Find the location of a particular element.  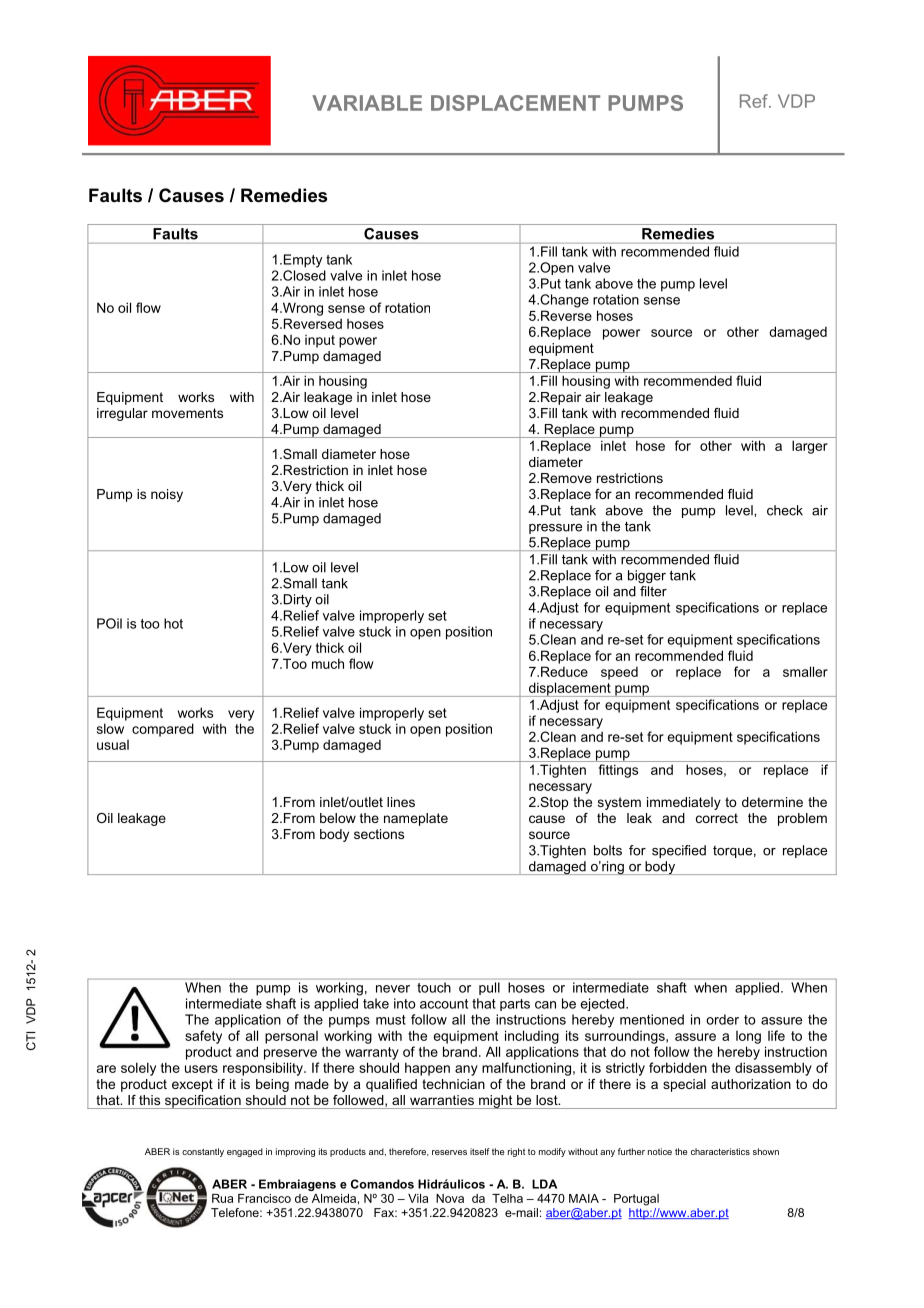

characteristics is located at coordinates (720, 1151).
